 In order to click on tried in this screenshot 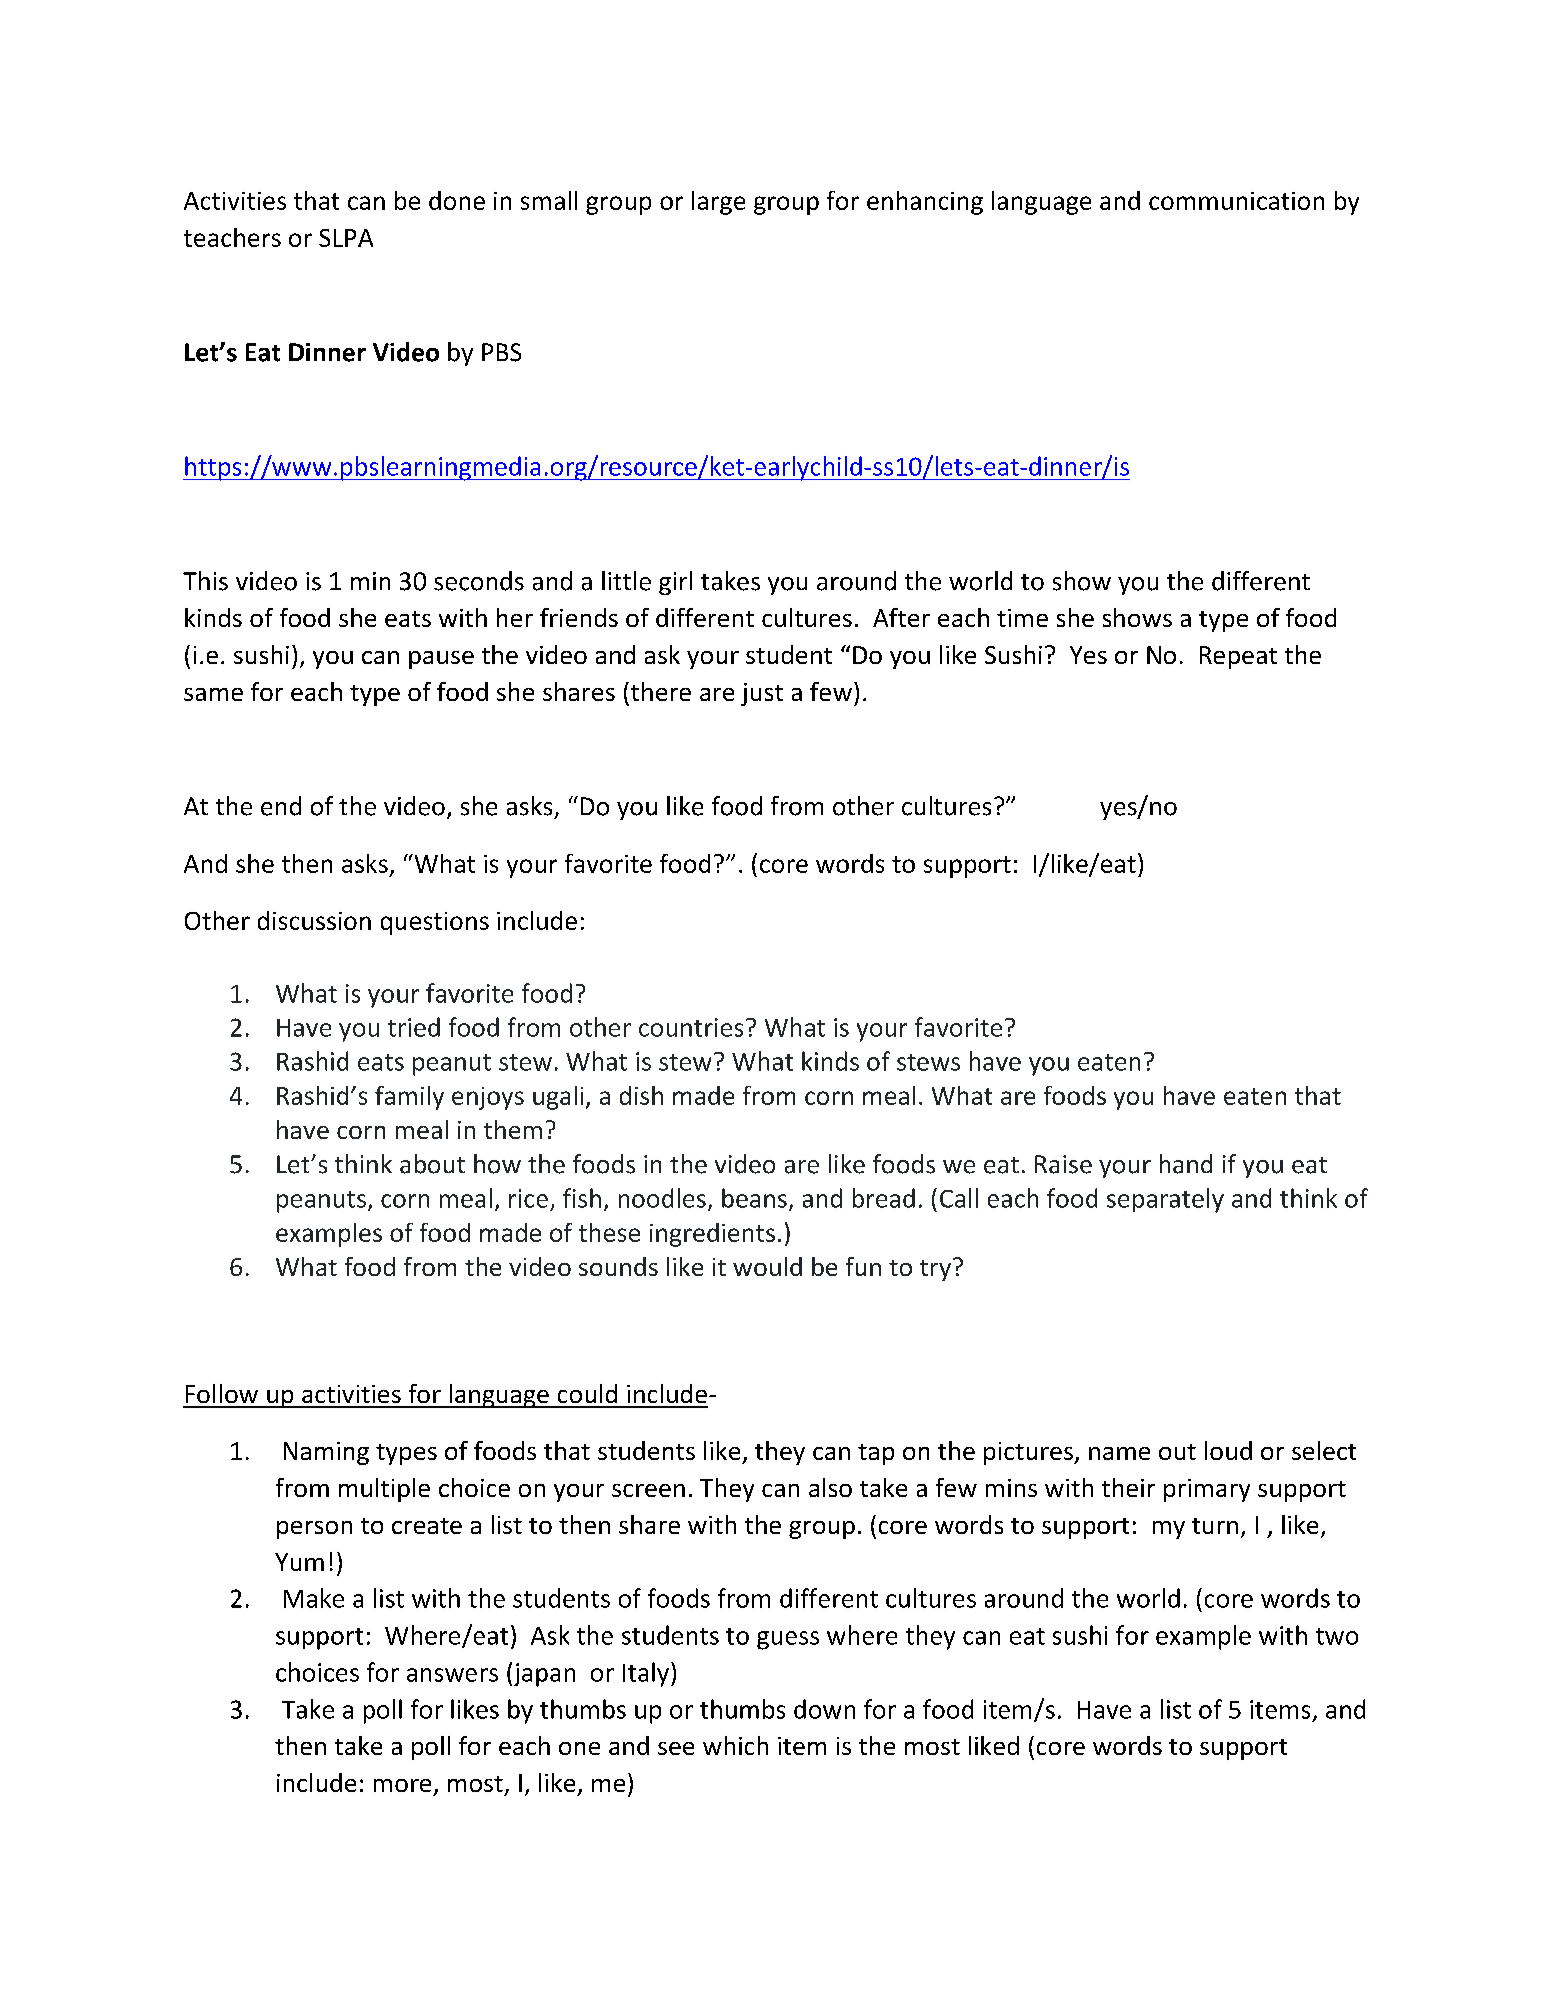, I will do `click(414, 1027)`.
